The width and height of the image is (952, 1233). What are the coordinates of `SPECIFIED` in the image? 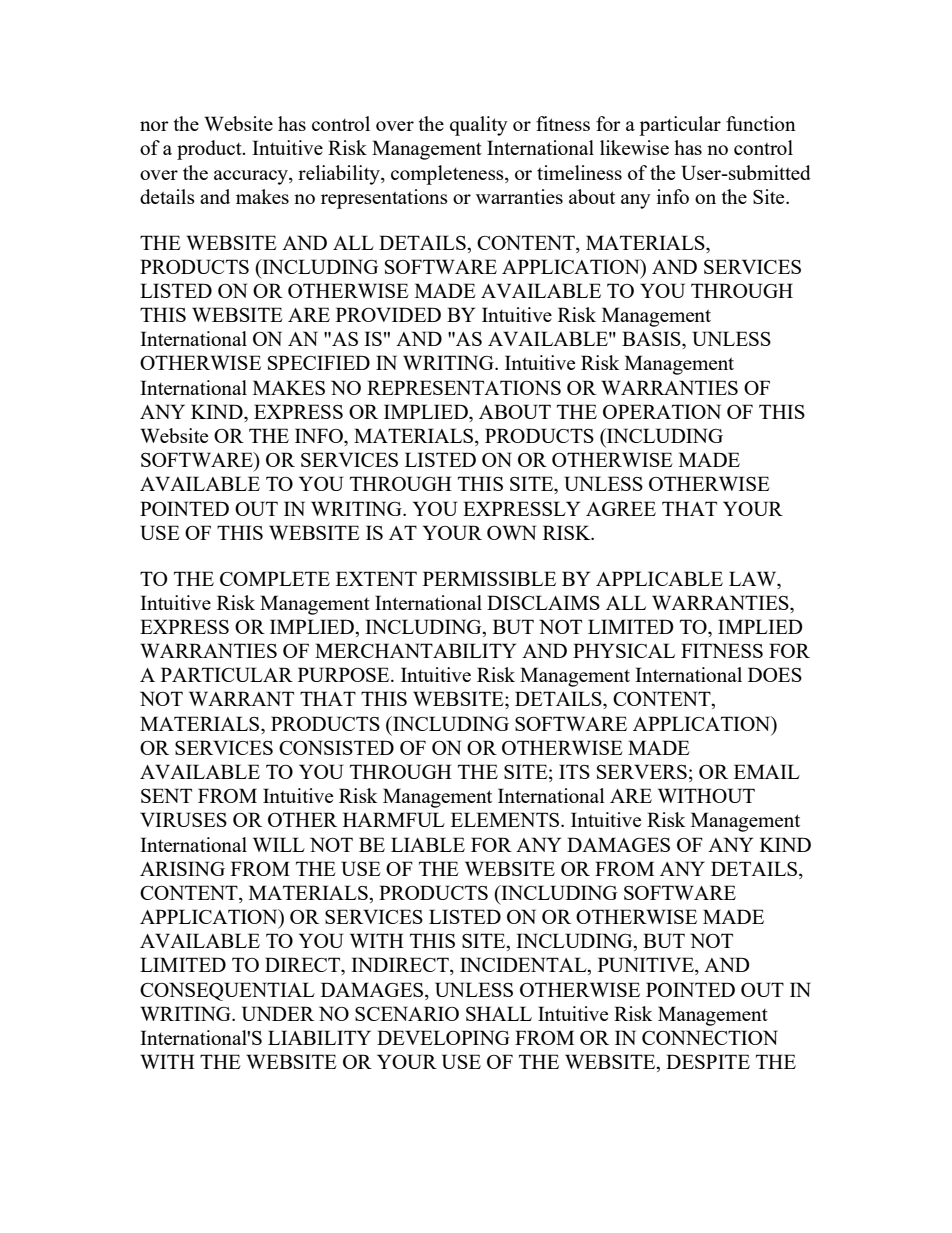 It's located at (319, 362).
